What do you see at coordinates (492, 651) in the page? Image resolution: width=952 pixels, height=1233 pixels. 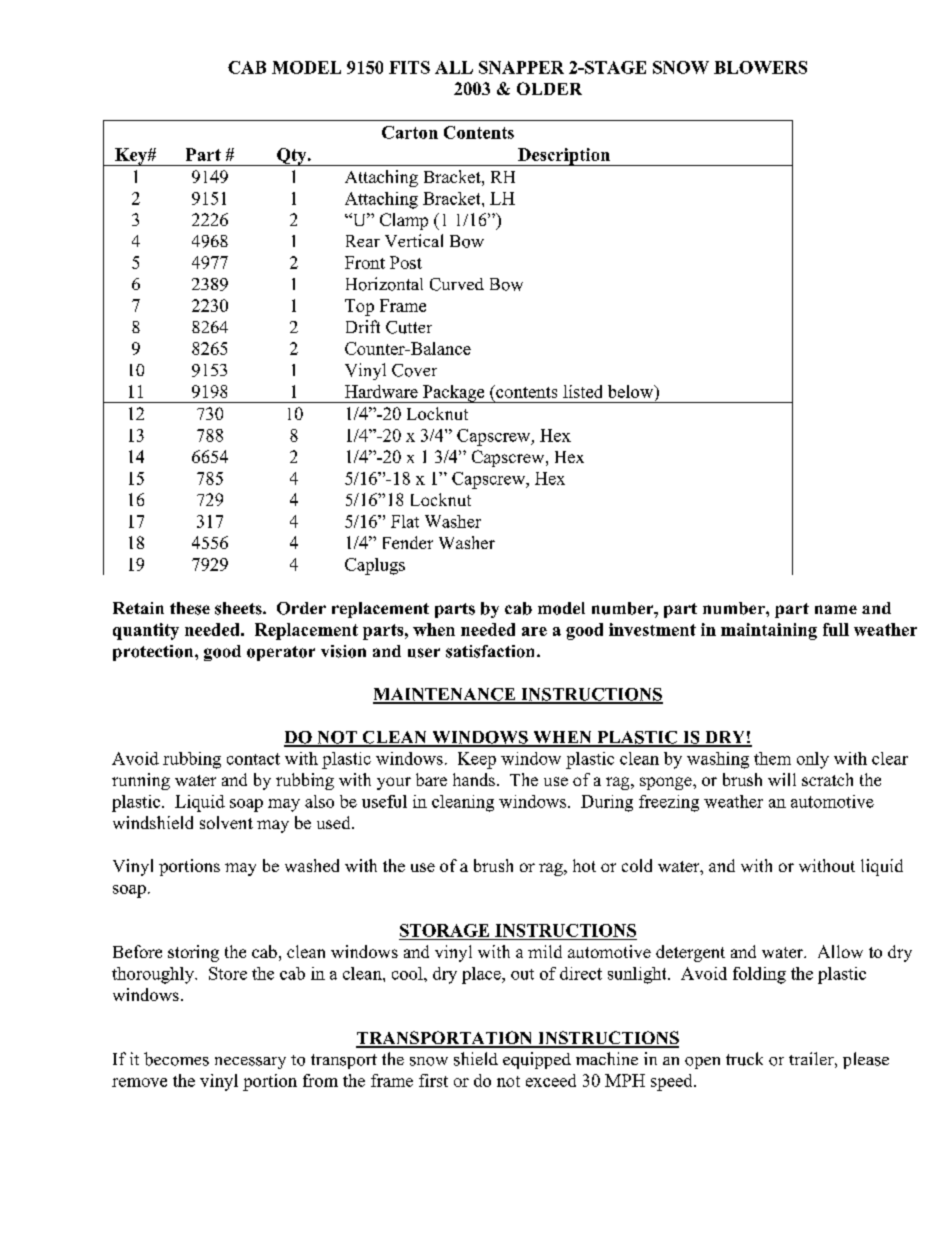 I see `satisfaction` at bounding box center [492, 651].
